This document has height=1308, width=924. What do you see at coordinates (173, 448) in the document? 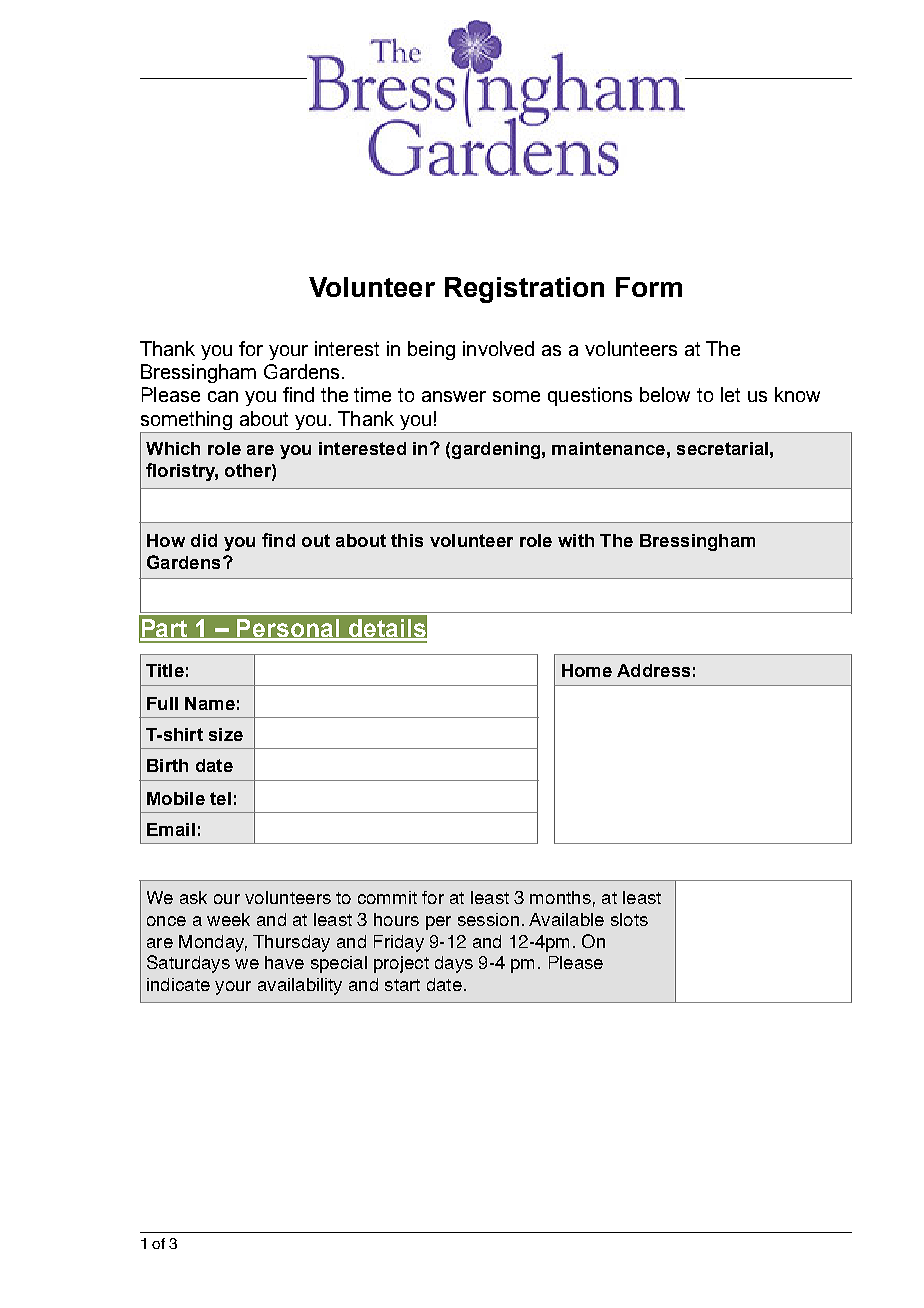
I see `Which` at bounding box center [173, 448].
